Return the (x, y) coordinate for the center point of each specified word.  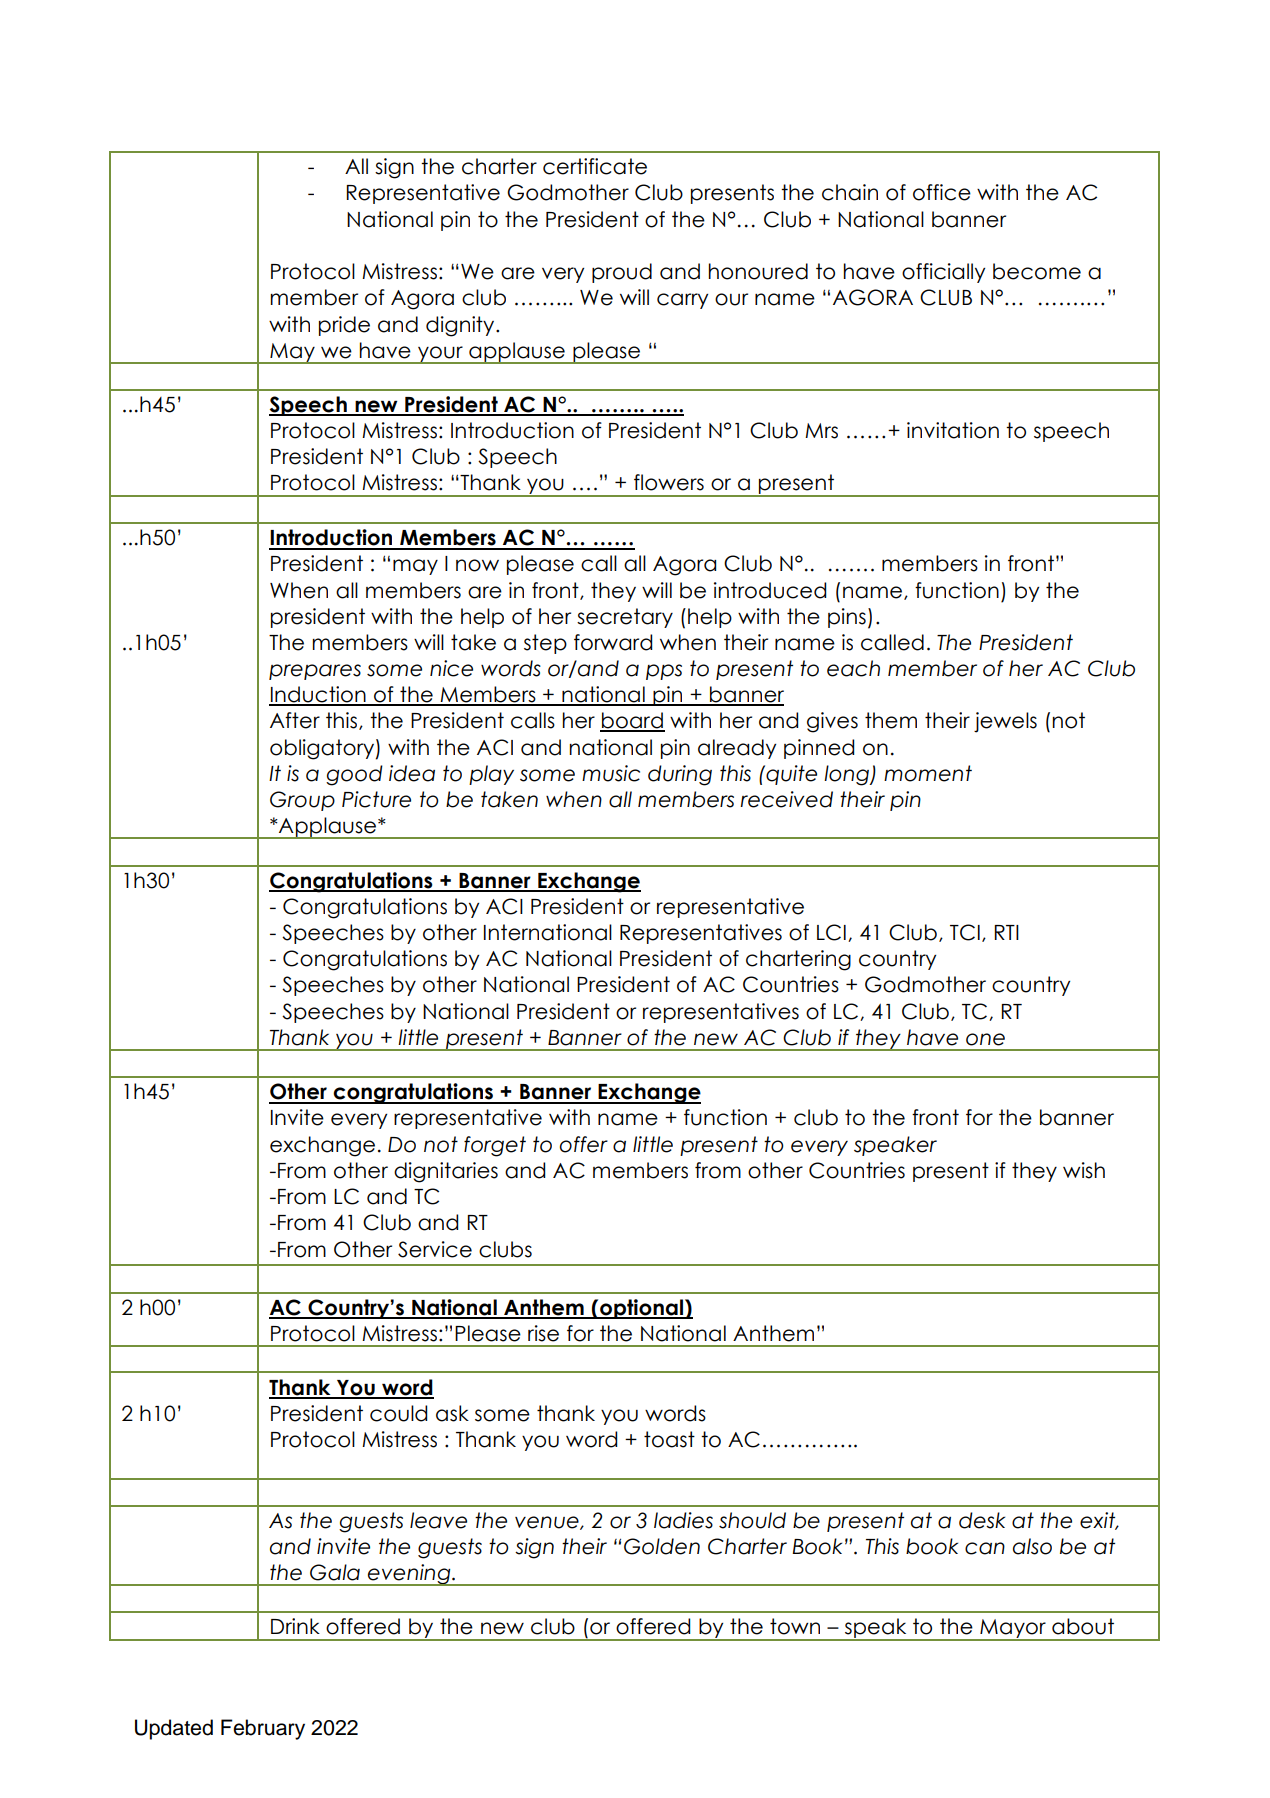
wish (1084, 1170)
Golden (662, 1546)
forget (495, 1146)
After (295, 720)
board (632, 721)
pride (344, 326)
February (263, 1729)
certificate (595, 166)
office (942, 192)
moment (928, 773)
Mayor (1013, 1630)
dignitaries (446, 1172)
